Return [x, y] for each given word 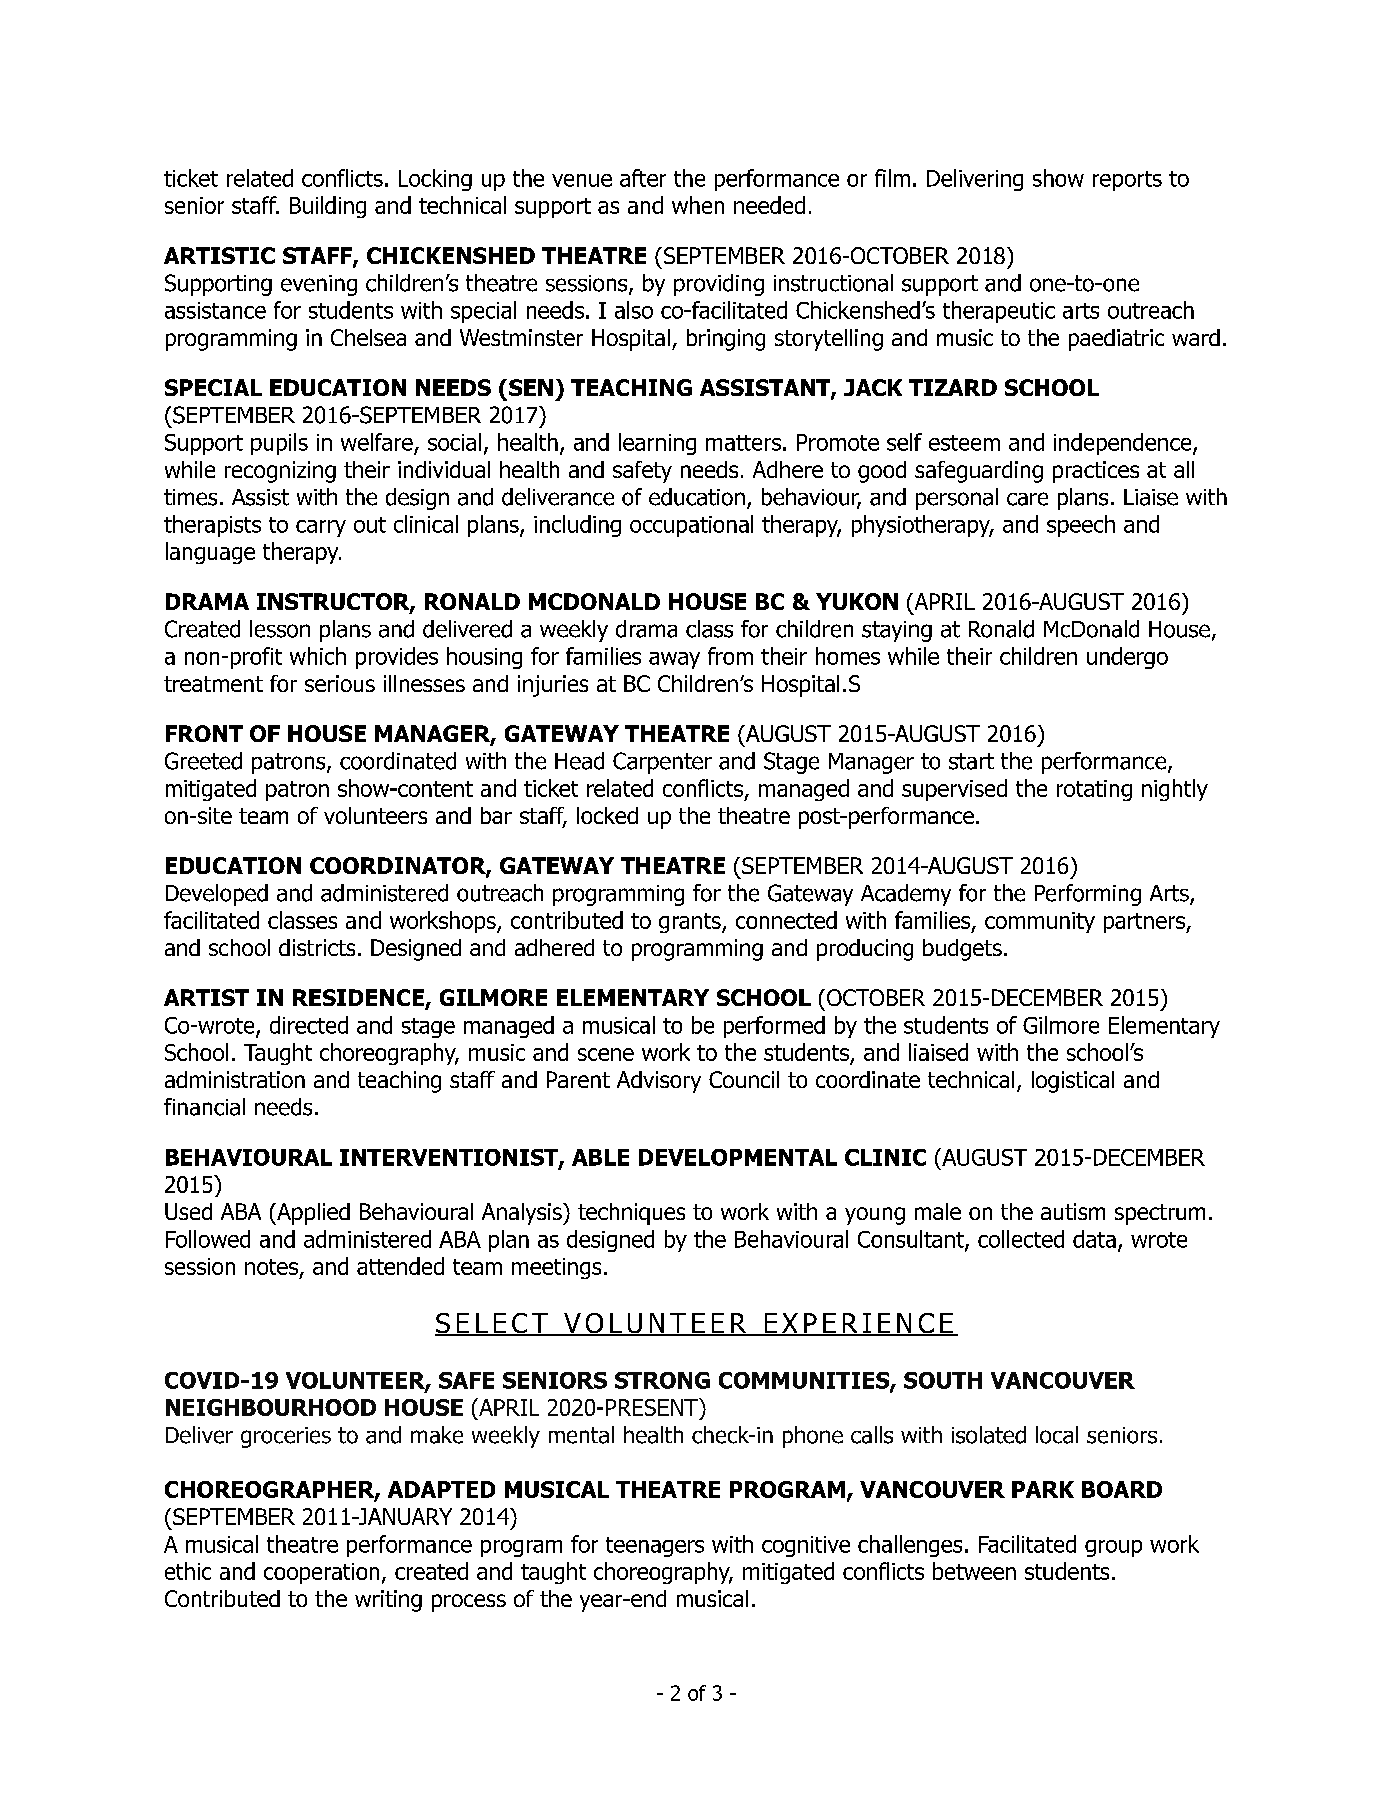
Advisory [659, 1082]
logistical [1073, 1082]
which [318, 656]
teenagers [655, 1547]
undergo [1127, 658]
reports [1127, 181]
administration [235, 1079]
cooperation [321, 1573]
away [674, 660]
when [698, 205]
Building [328, 207]
